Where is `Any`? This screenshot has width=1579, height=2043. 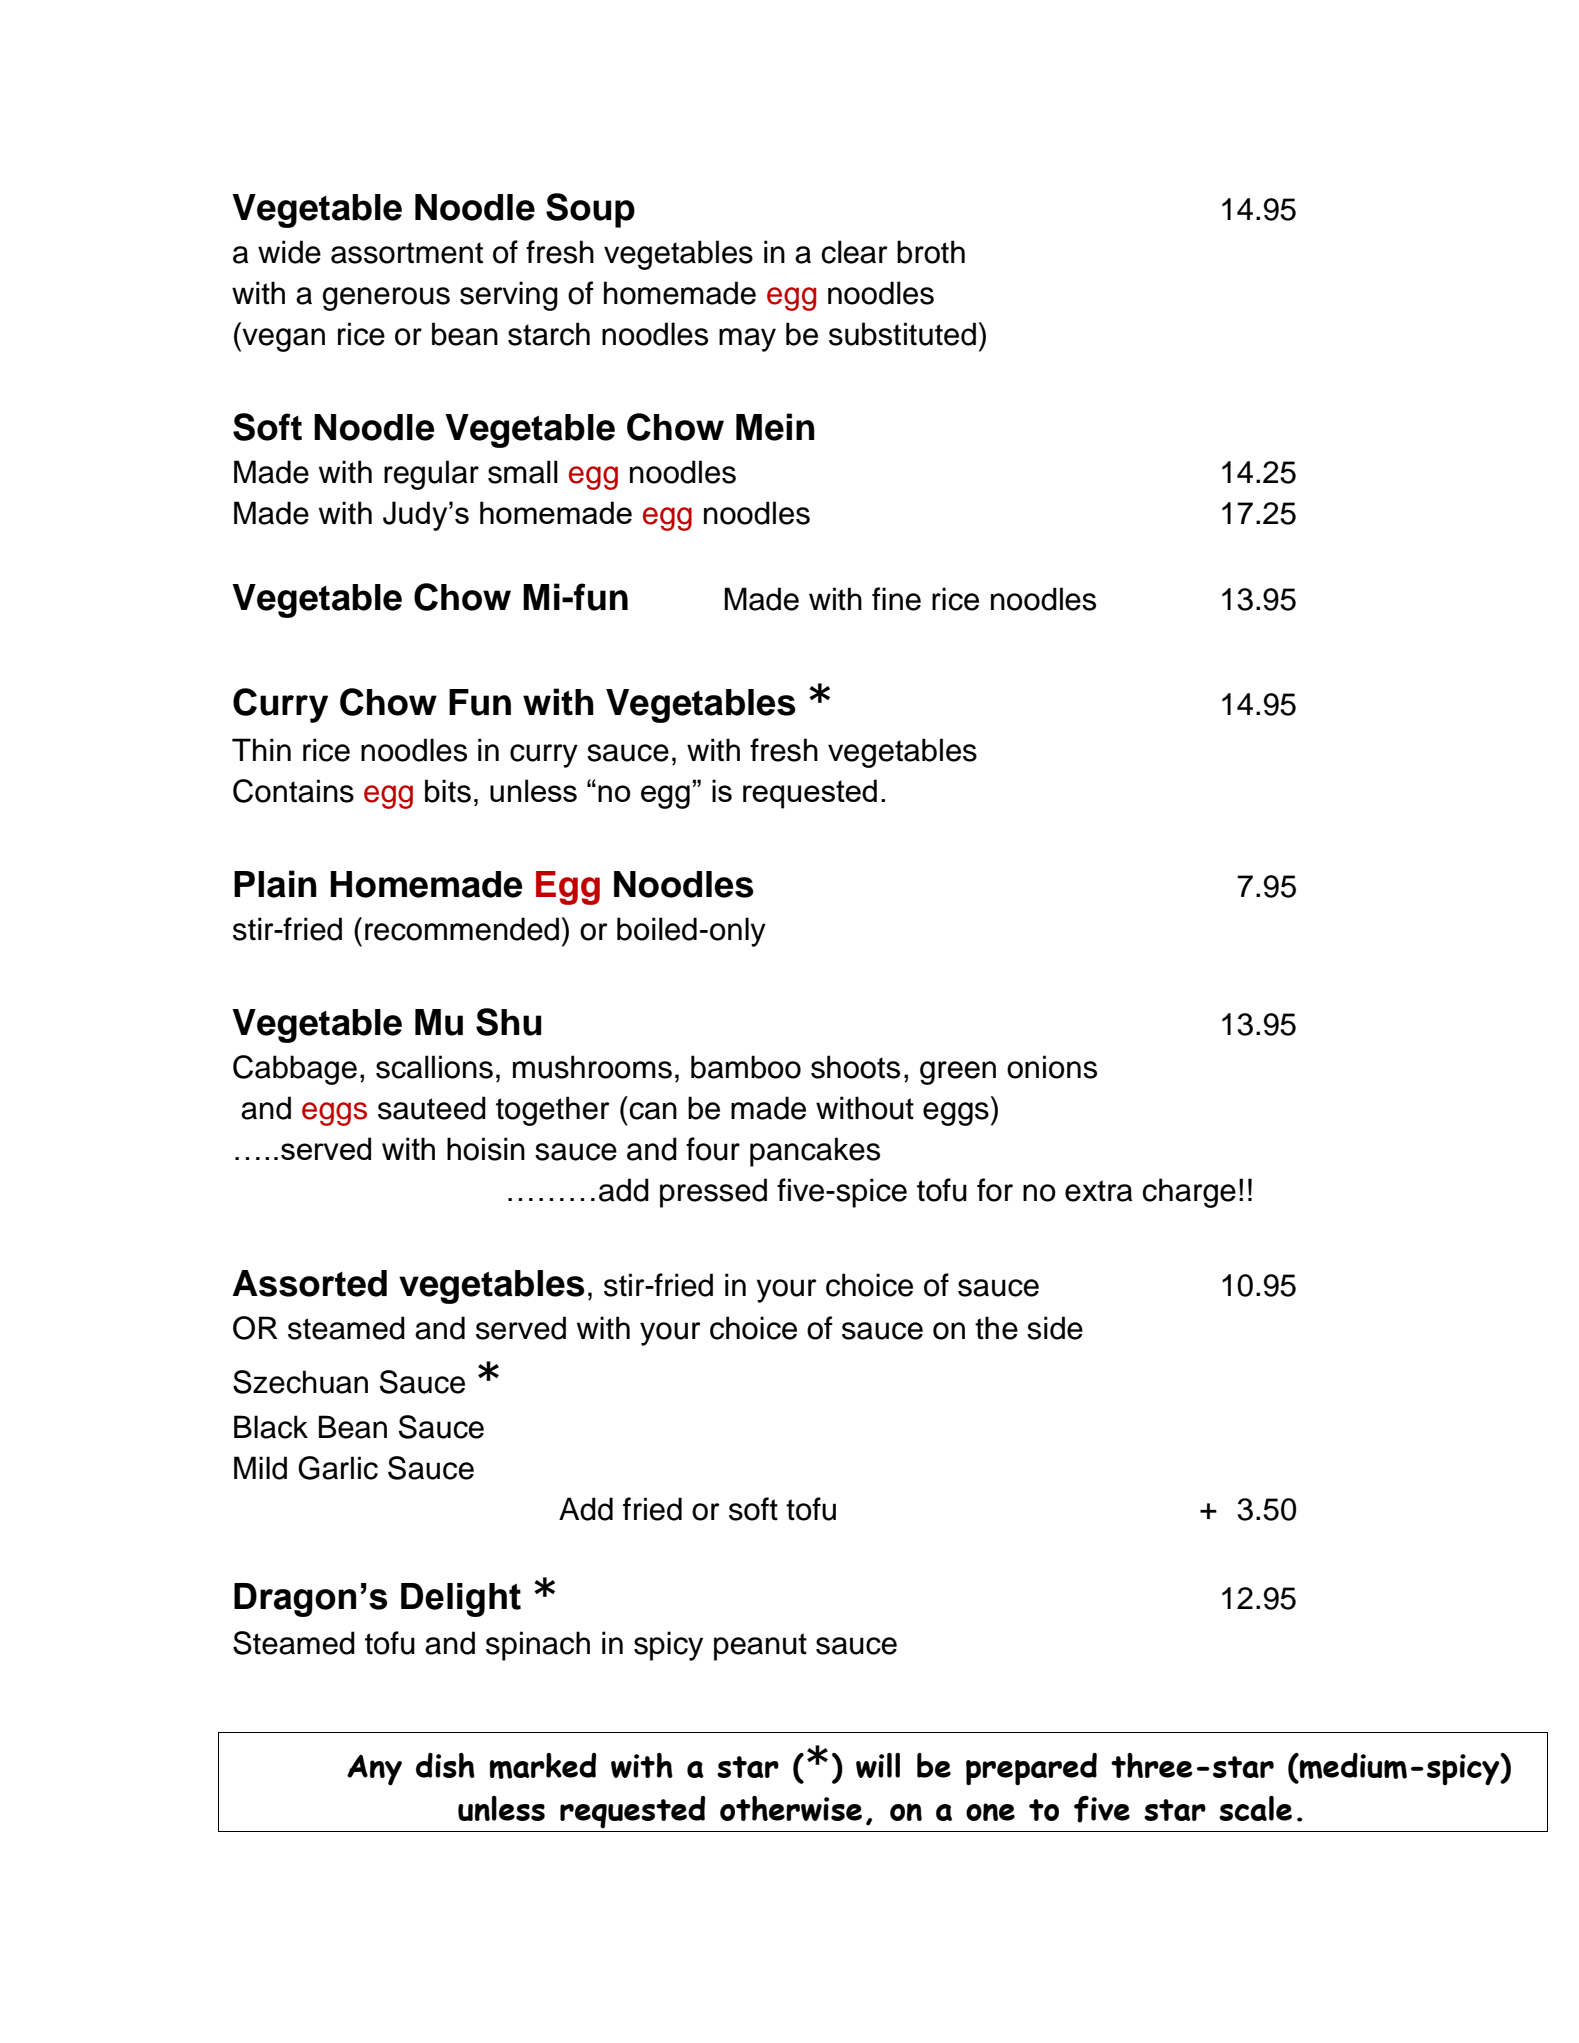 Any is located at coordinates (374, 1770).
